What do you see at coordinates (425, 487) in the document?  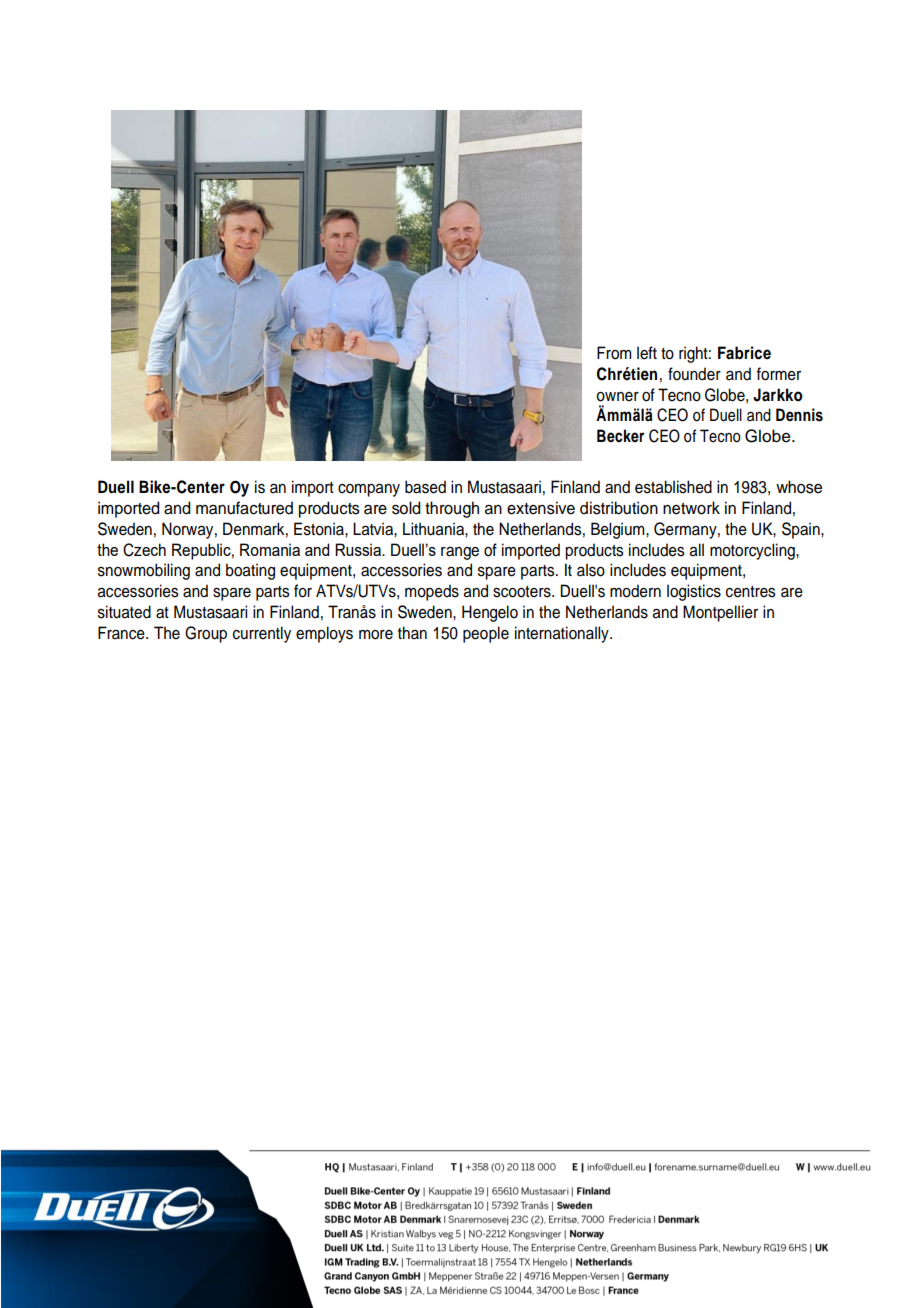 I see `based` at bounding box center [425, 487].
